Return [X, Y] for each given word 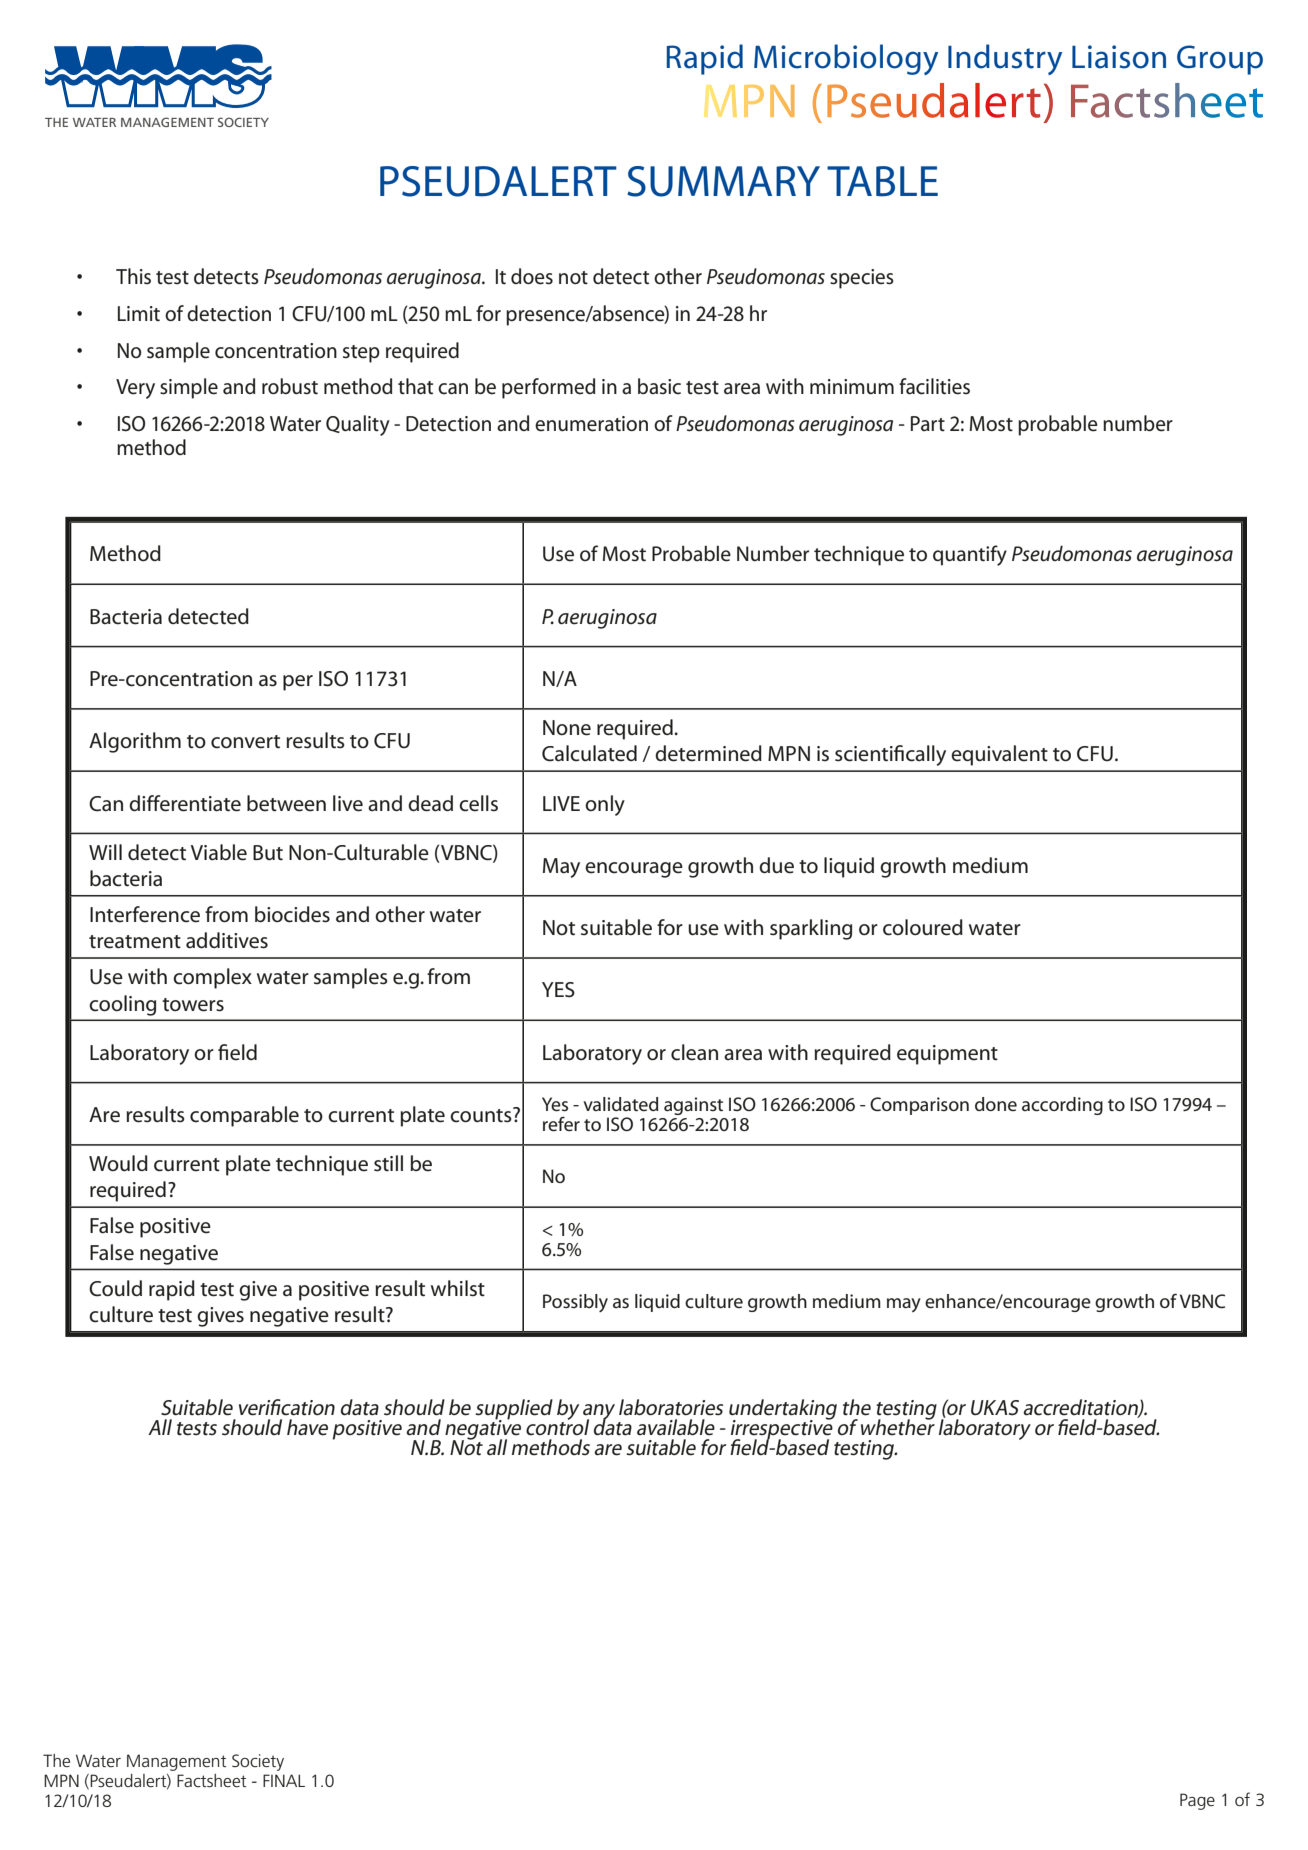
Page [1197, 1801]
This [133, 276]
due [776, 865]
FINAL [284, 1780]
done [996, 1104]
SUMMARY [723, 181]
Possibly [575, 1303]
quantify [970, 555]
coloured [923, 927]
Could [115, 1288]
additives [227, 940]
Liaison [1119, 57]
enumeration [591, 424]
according [1062, 1106]
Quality [358, 425]
